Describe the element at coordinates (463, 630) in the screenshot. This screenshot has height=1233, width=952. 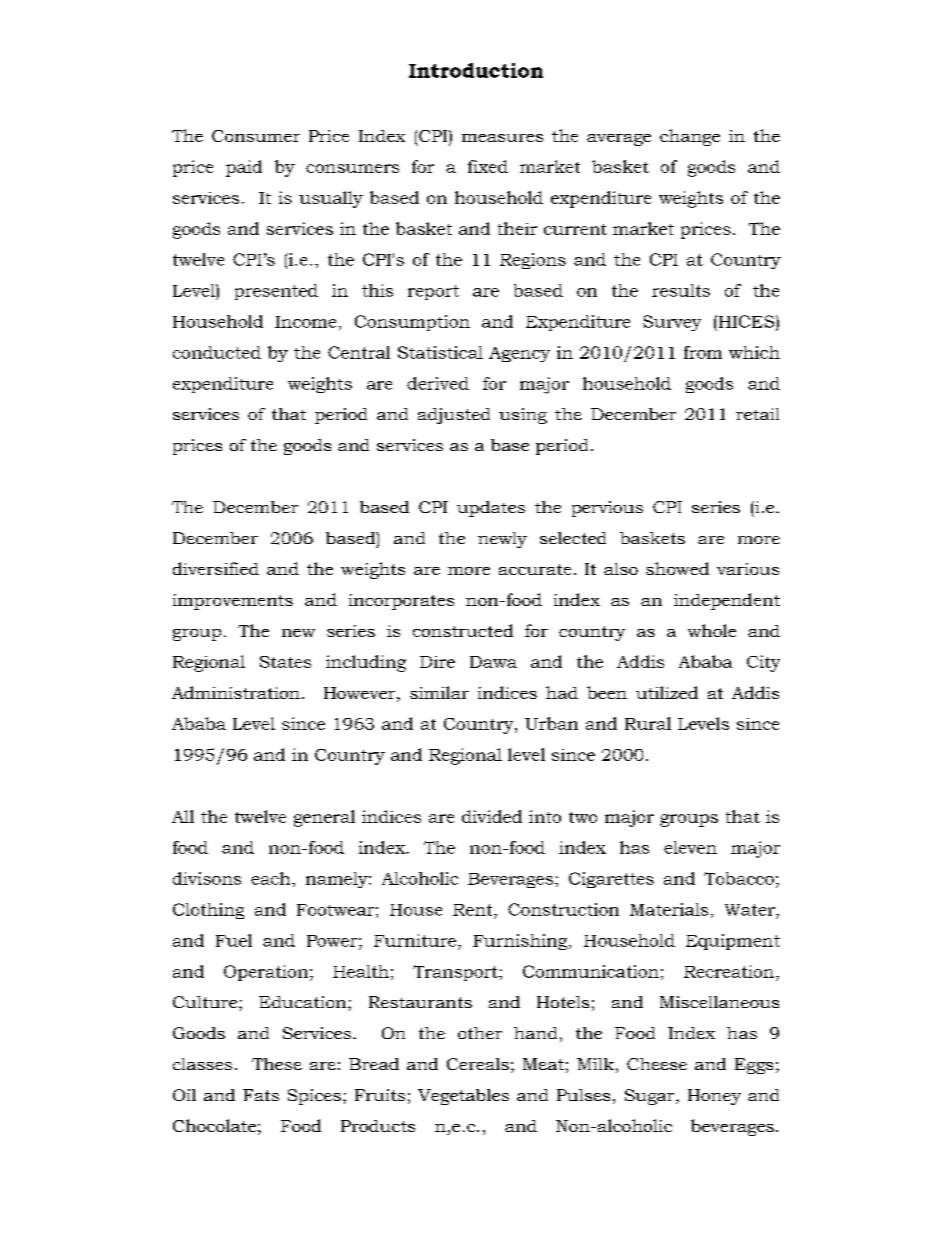
I see `constructed` at that location.
